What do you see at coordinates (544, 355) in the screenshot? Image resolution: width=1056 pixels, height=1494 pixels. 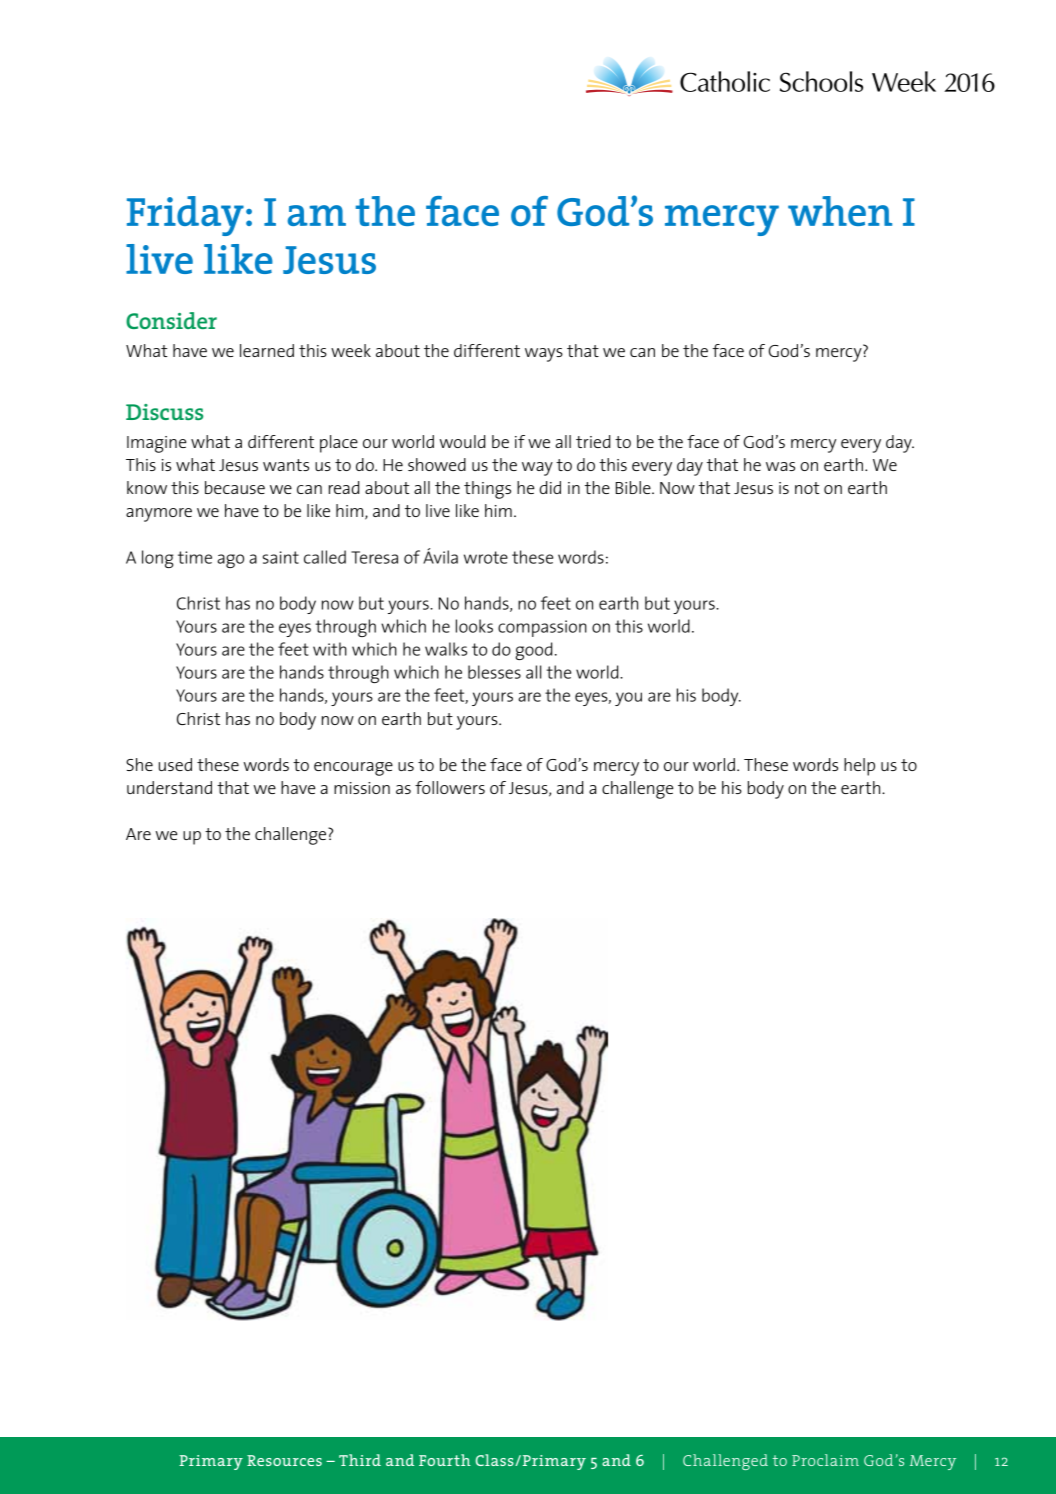 I see `ways` at bounding box center [544, 355].
